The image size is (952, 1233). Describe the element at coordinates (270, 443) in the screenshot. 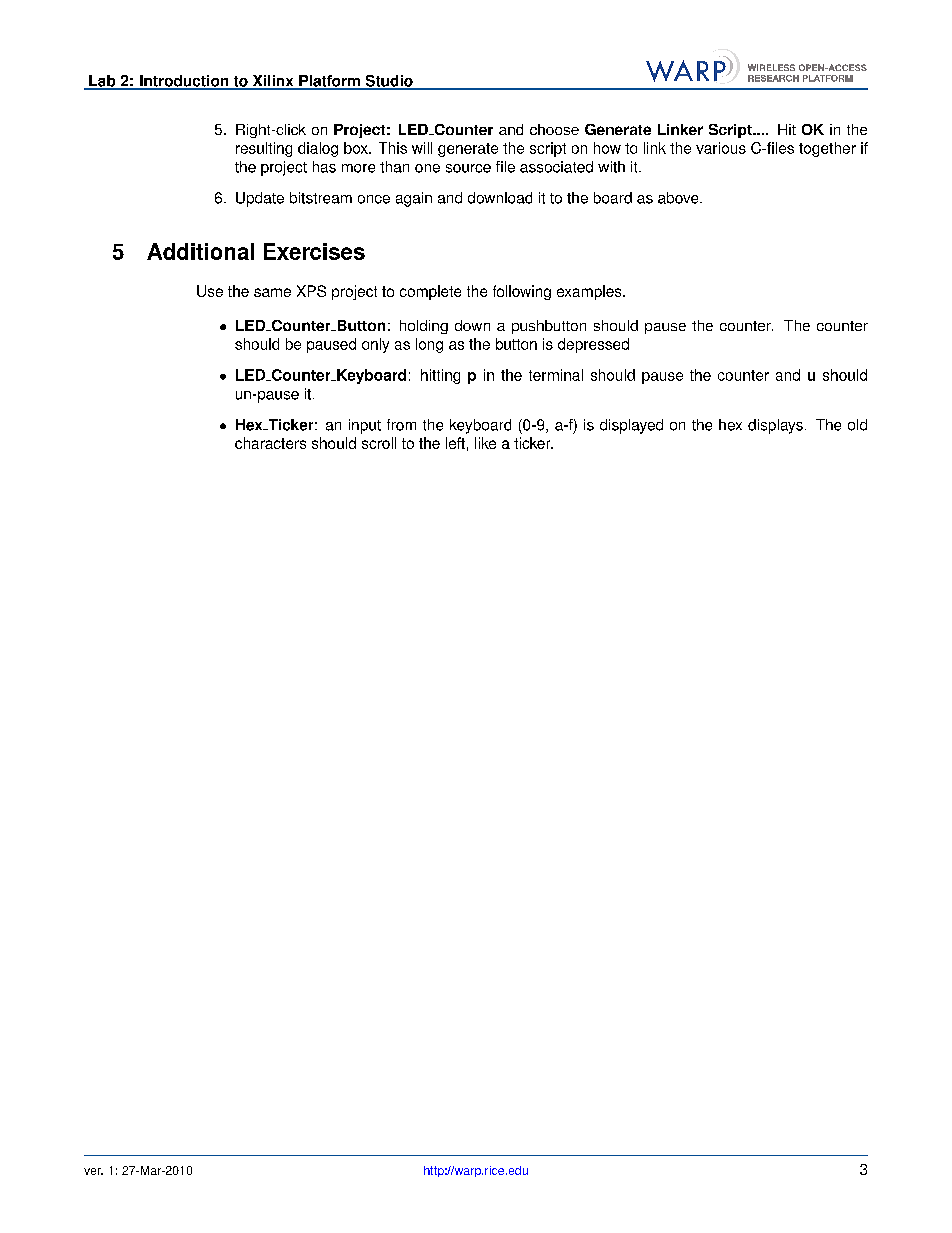

I see `characters` at that location.
